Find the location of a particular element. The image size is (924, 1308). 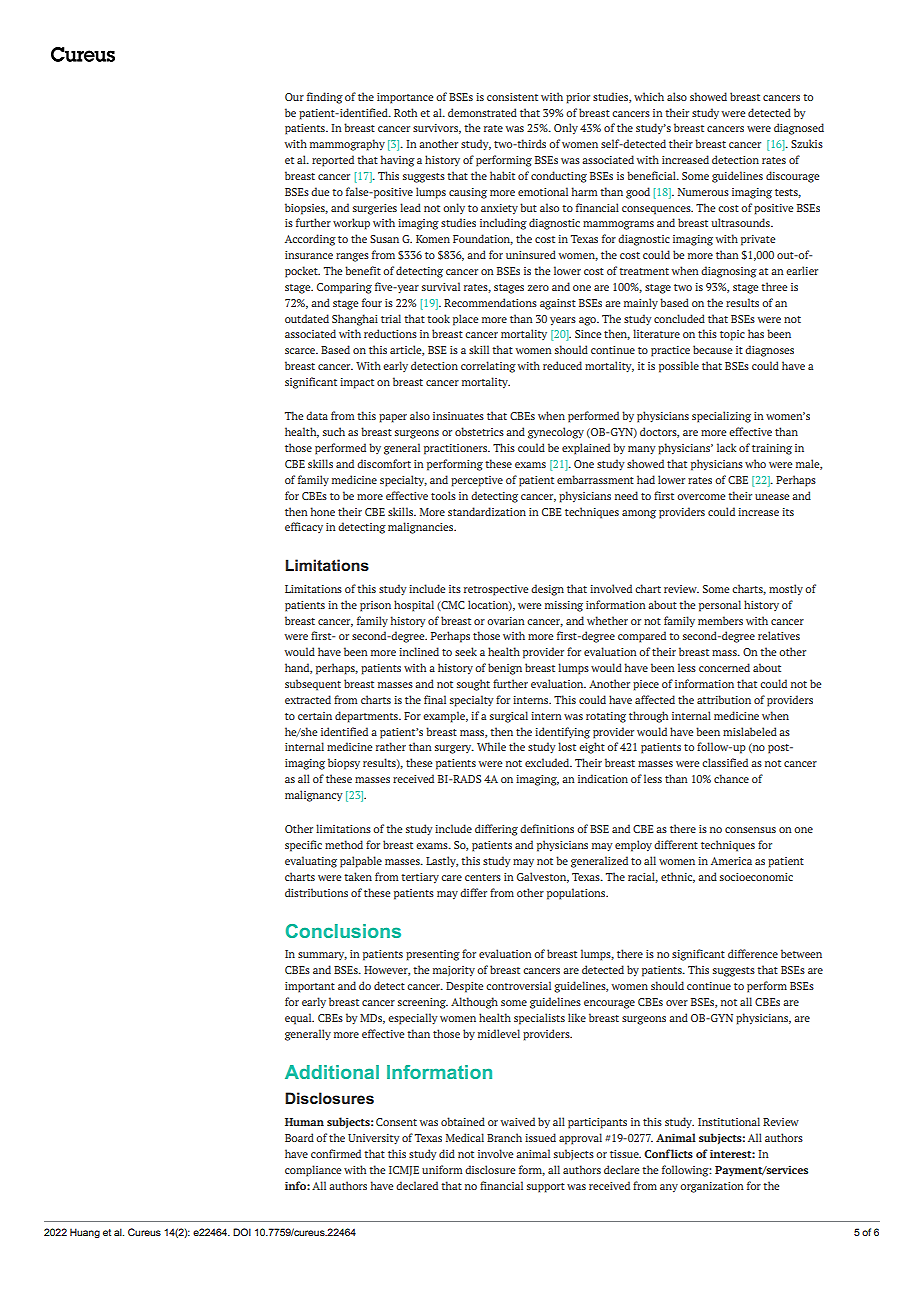

concerned is located at coordinates (724, 667).
